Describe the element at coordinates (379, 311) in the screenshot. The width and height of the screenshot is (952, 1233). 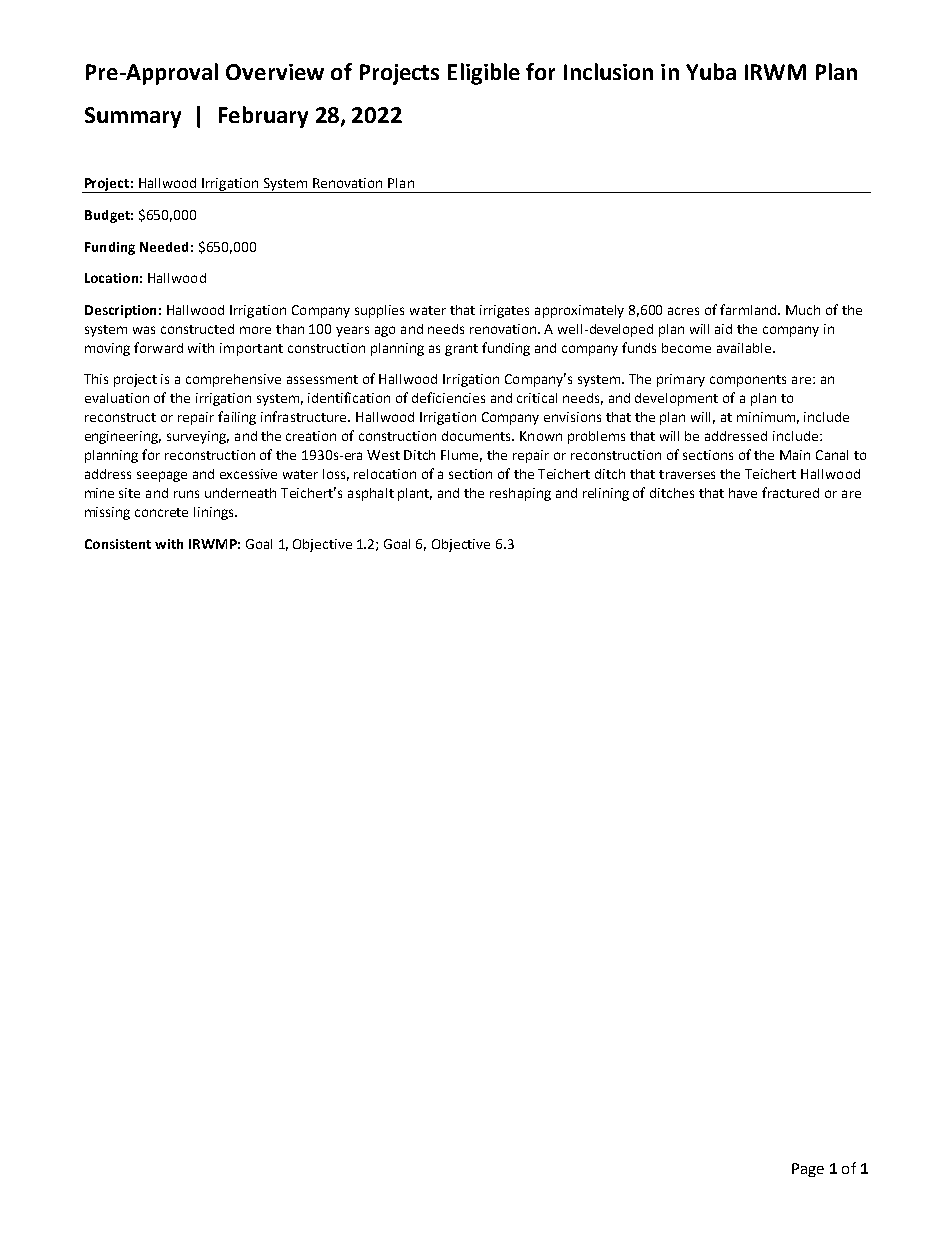
I see `supplies` at that location.
